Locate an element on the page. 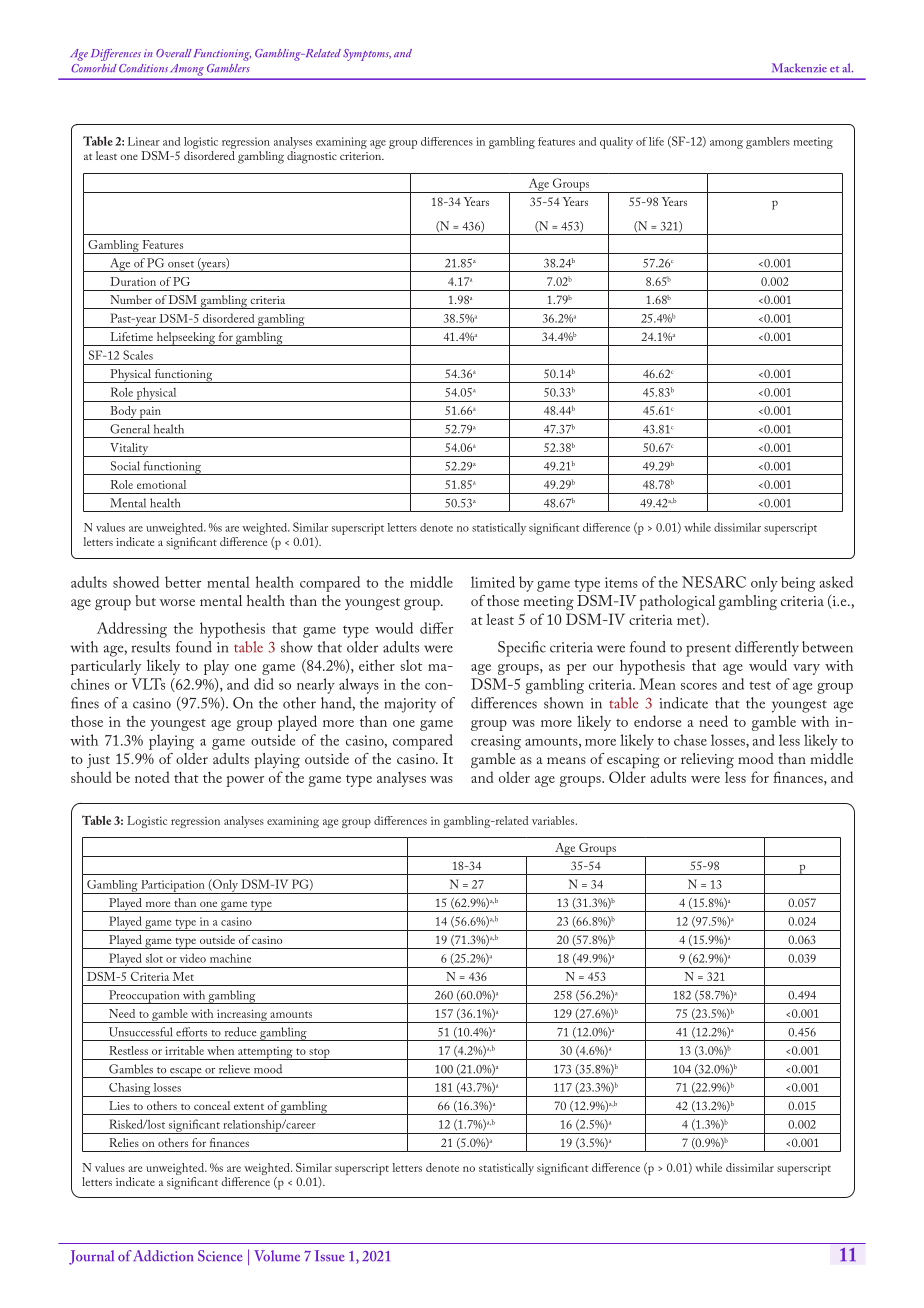 Image resolution: width=924 pixels, height=1308 pixels. results is located at coordinates (151, 647).
